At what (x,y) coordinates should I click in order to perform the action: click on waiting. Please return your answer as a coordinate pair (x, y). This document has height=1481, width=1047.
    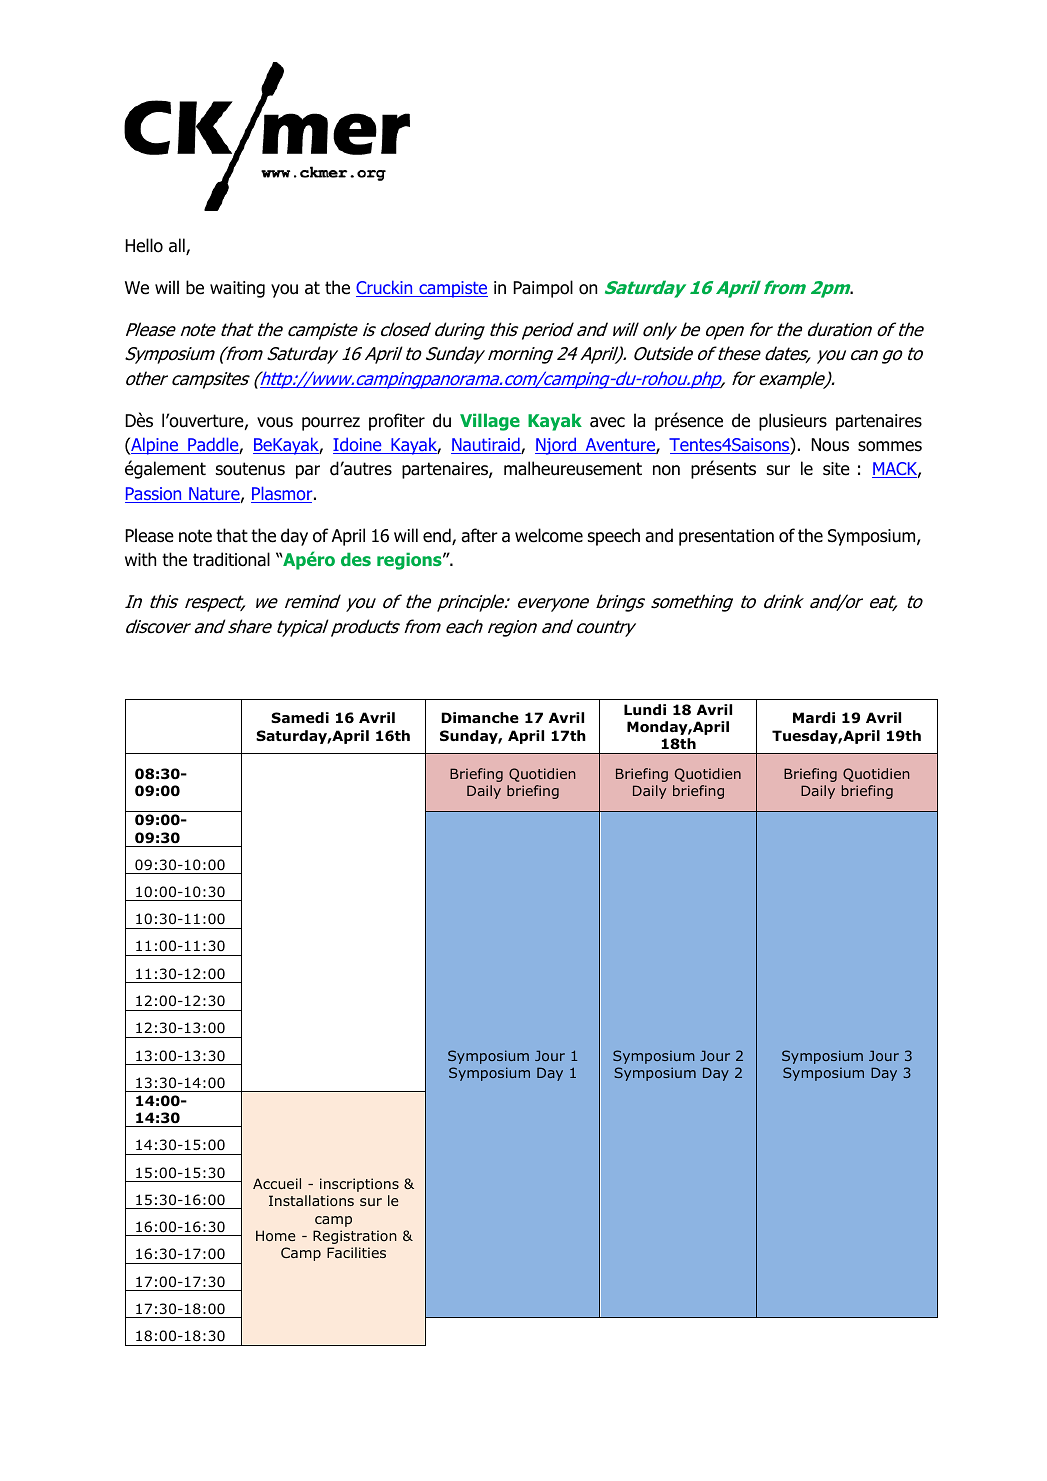
    Looking at the image, I should click on (237, 289).
